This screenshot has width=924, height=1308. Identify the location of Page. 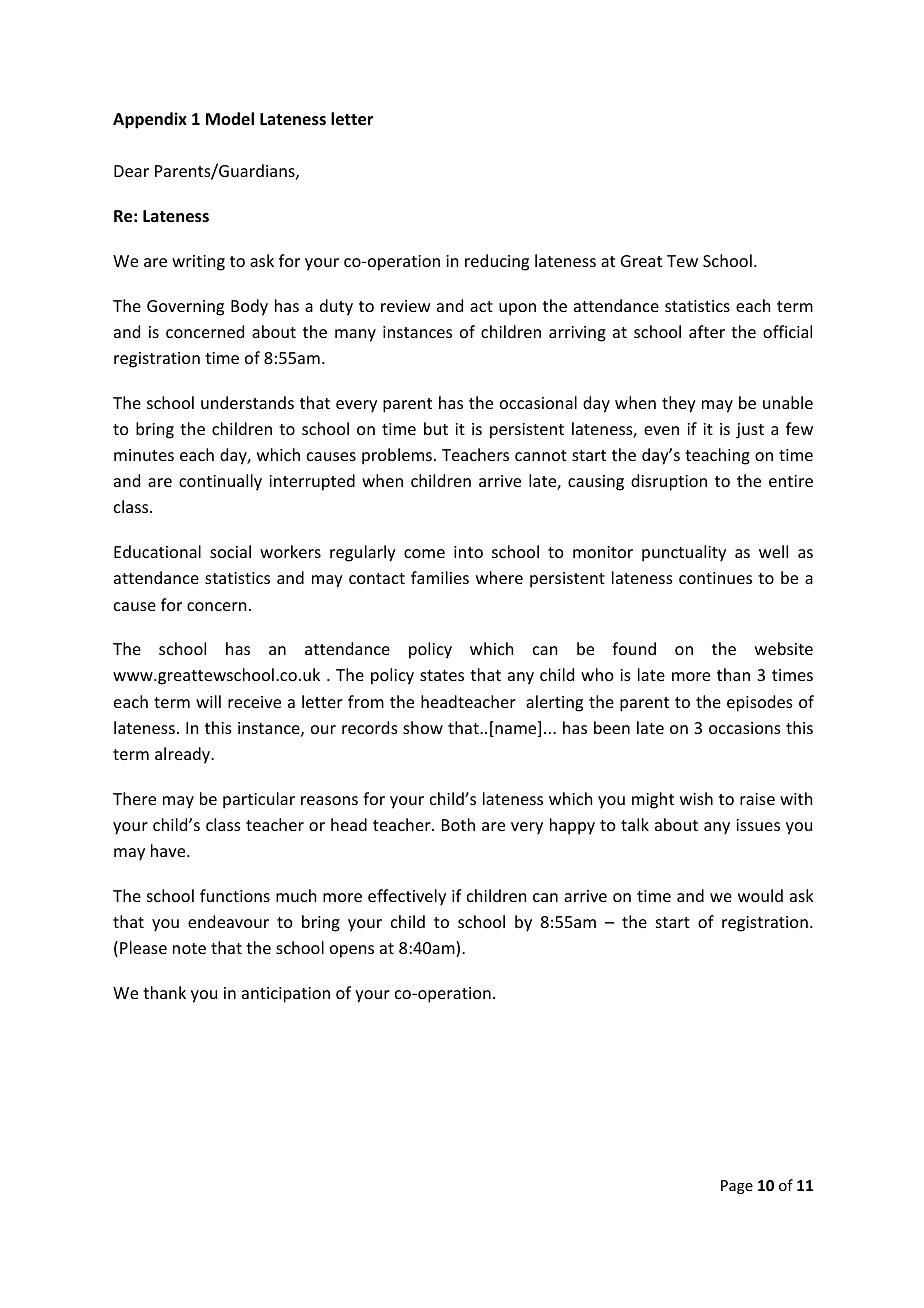
(737, 1187).
